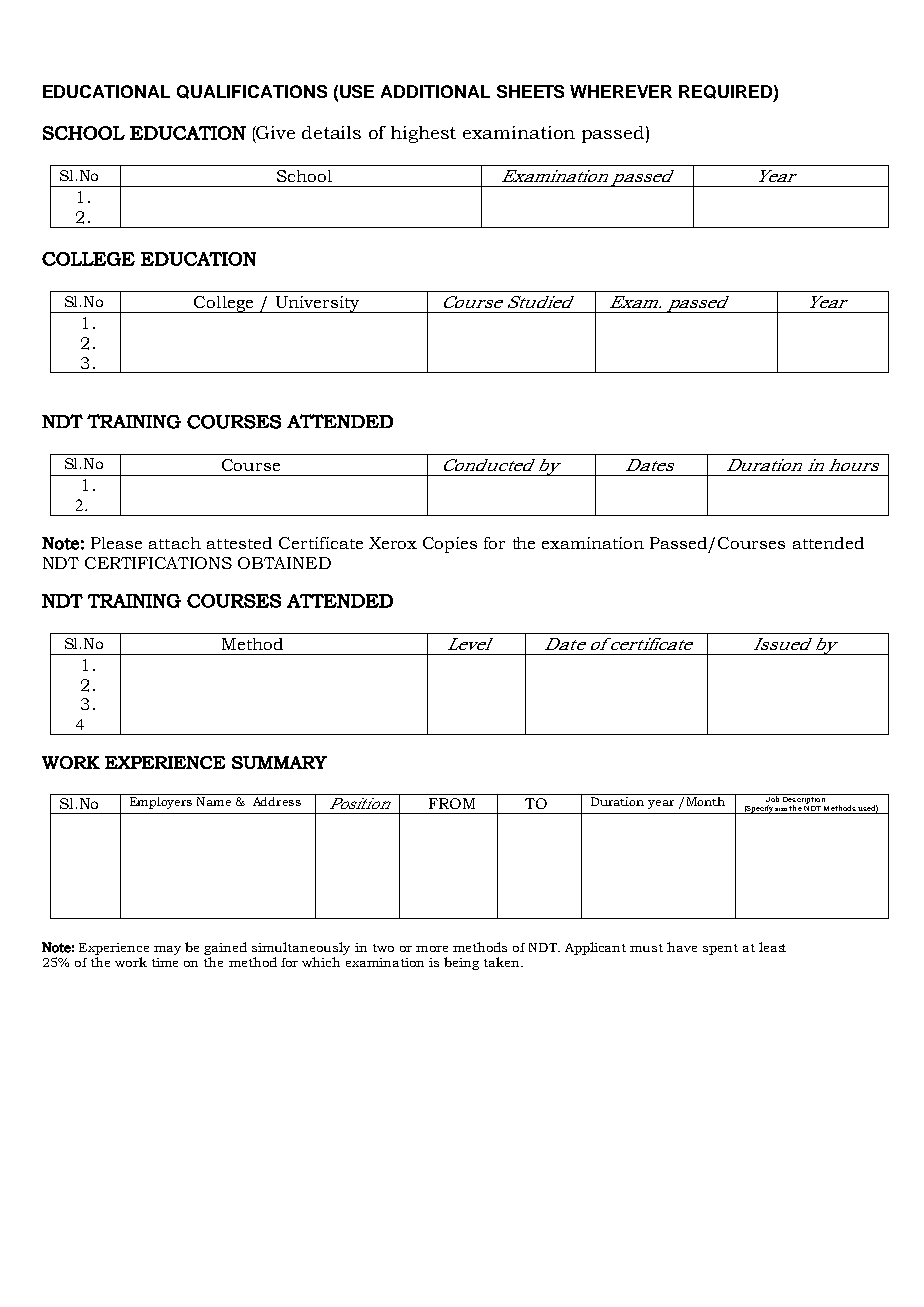 This screenshot has height=1307, width=924. What do you see at coordinates (175, 543) in the screenshot?
I see `attach` at bounding box center [175, 543].
